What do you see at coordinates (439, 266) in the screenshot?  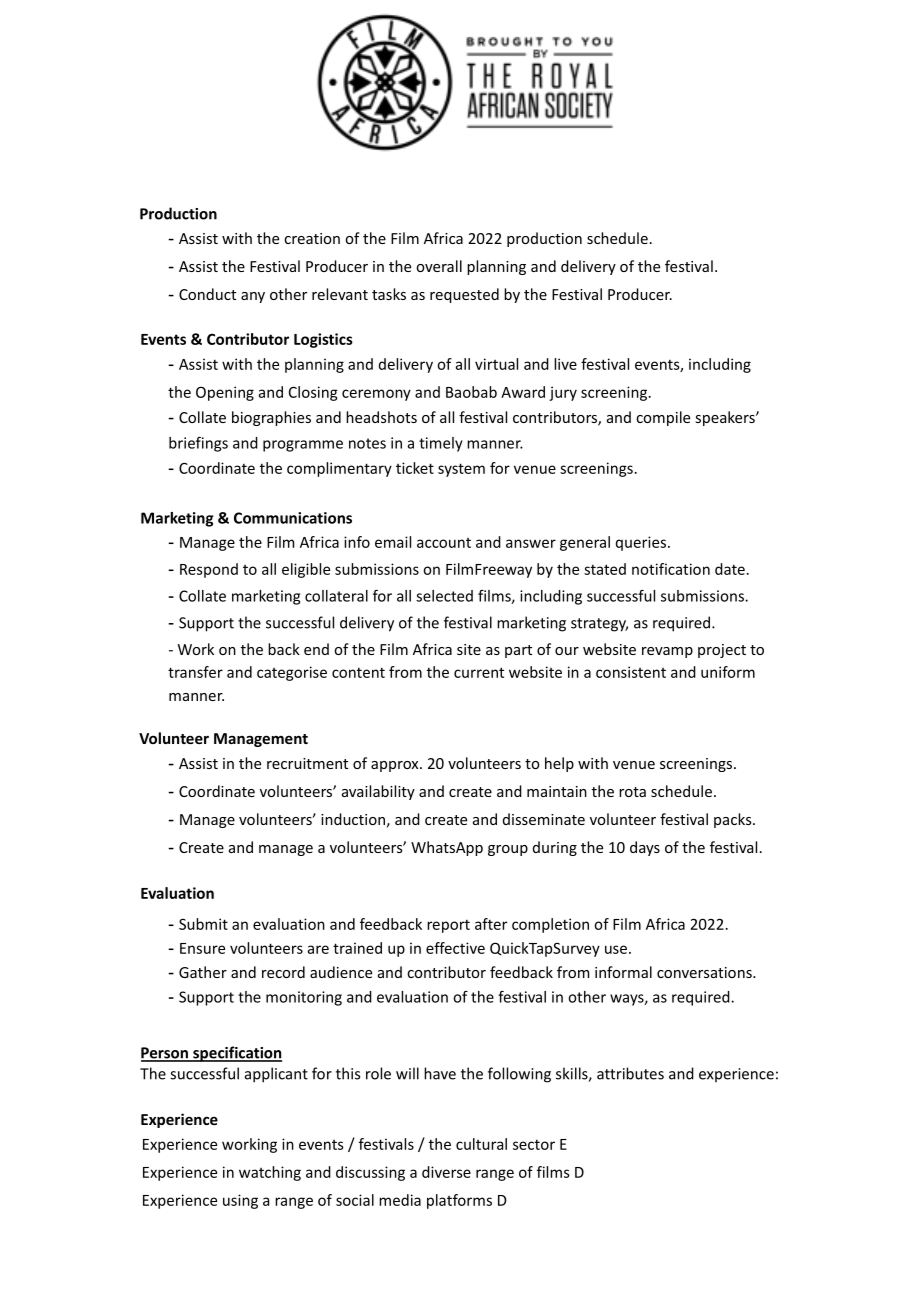 I see `overall` at bounding box center [439, 266].
